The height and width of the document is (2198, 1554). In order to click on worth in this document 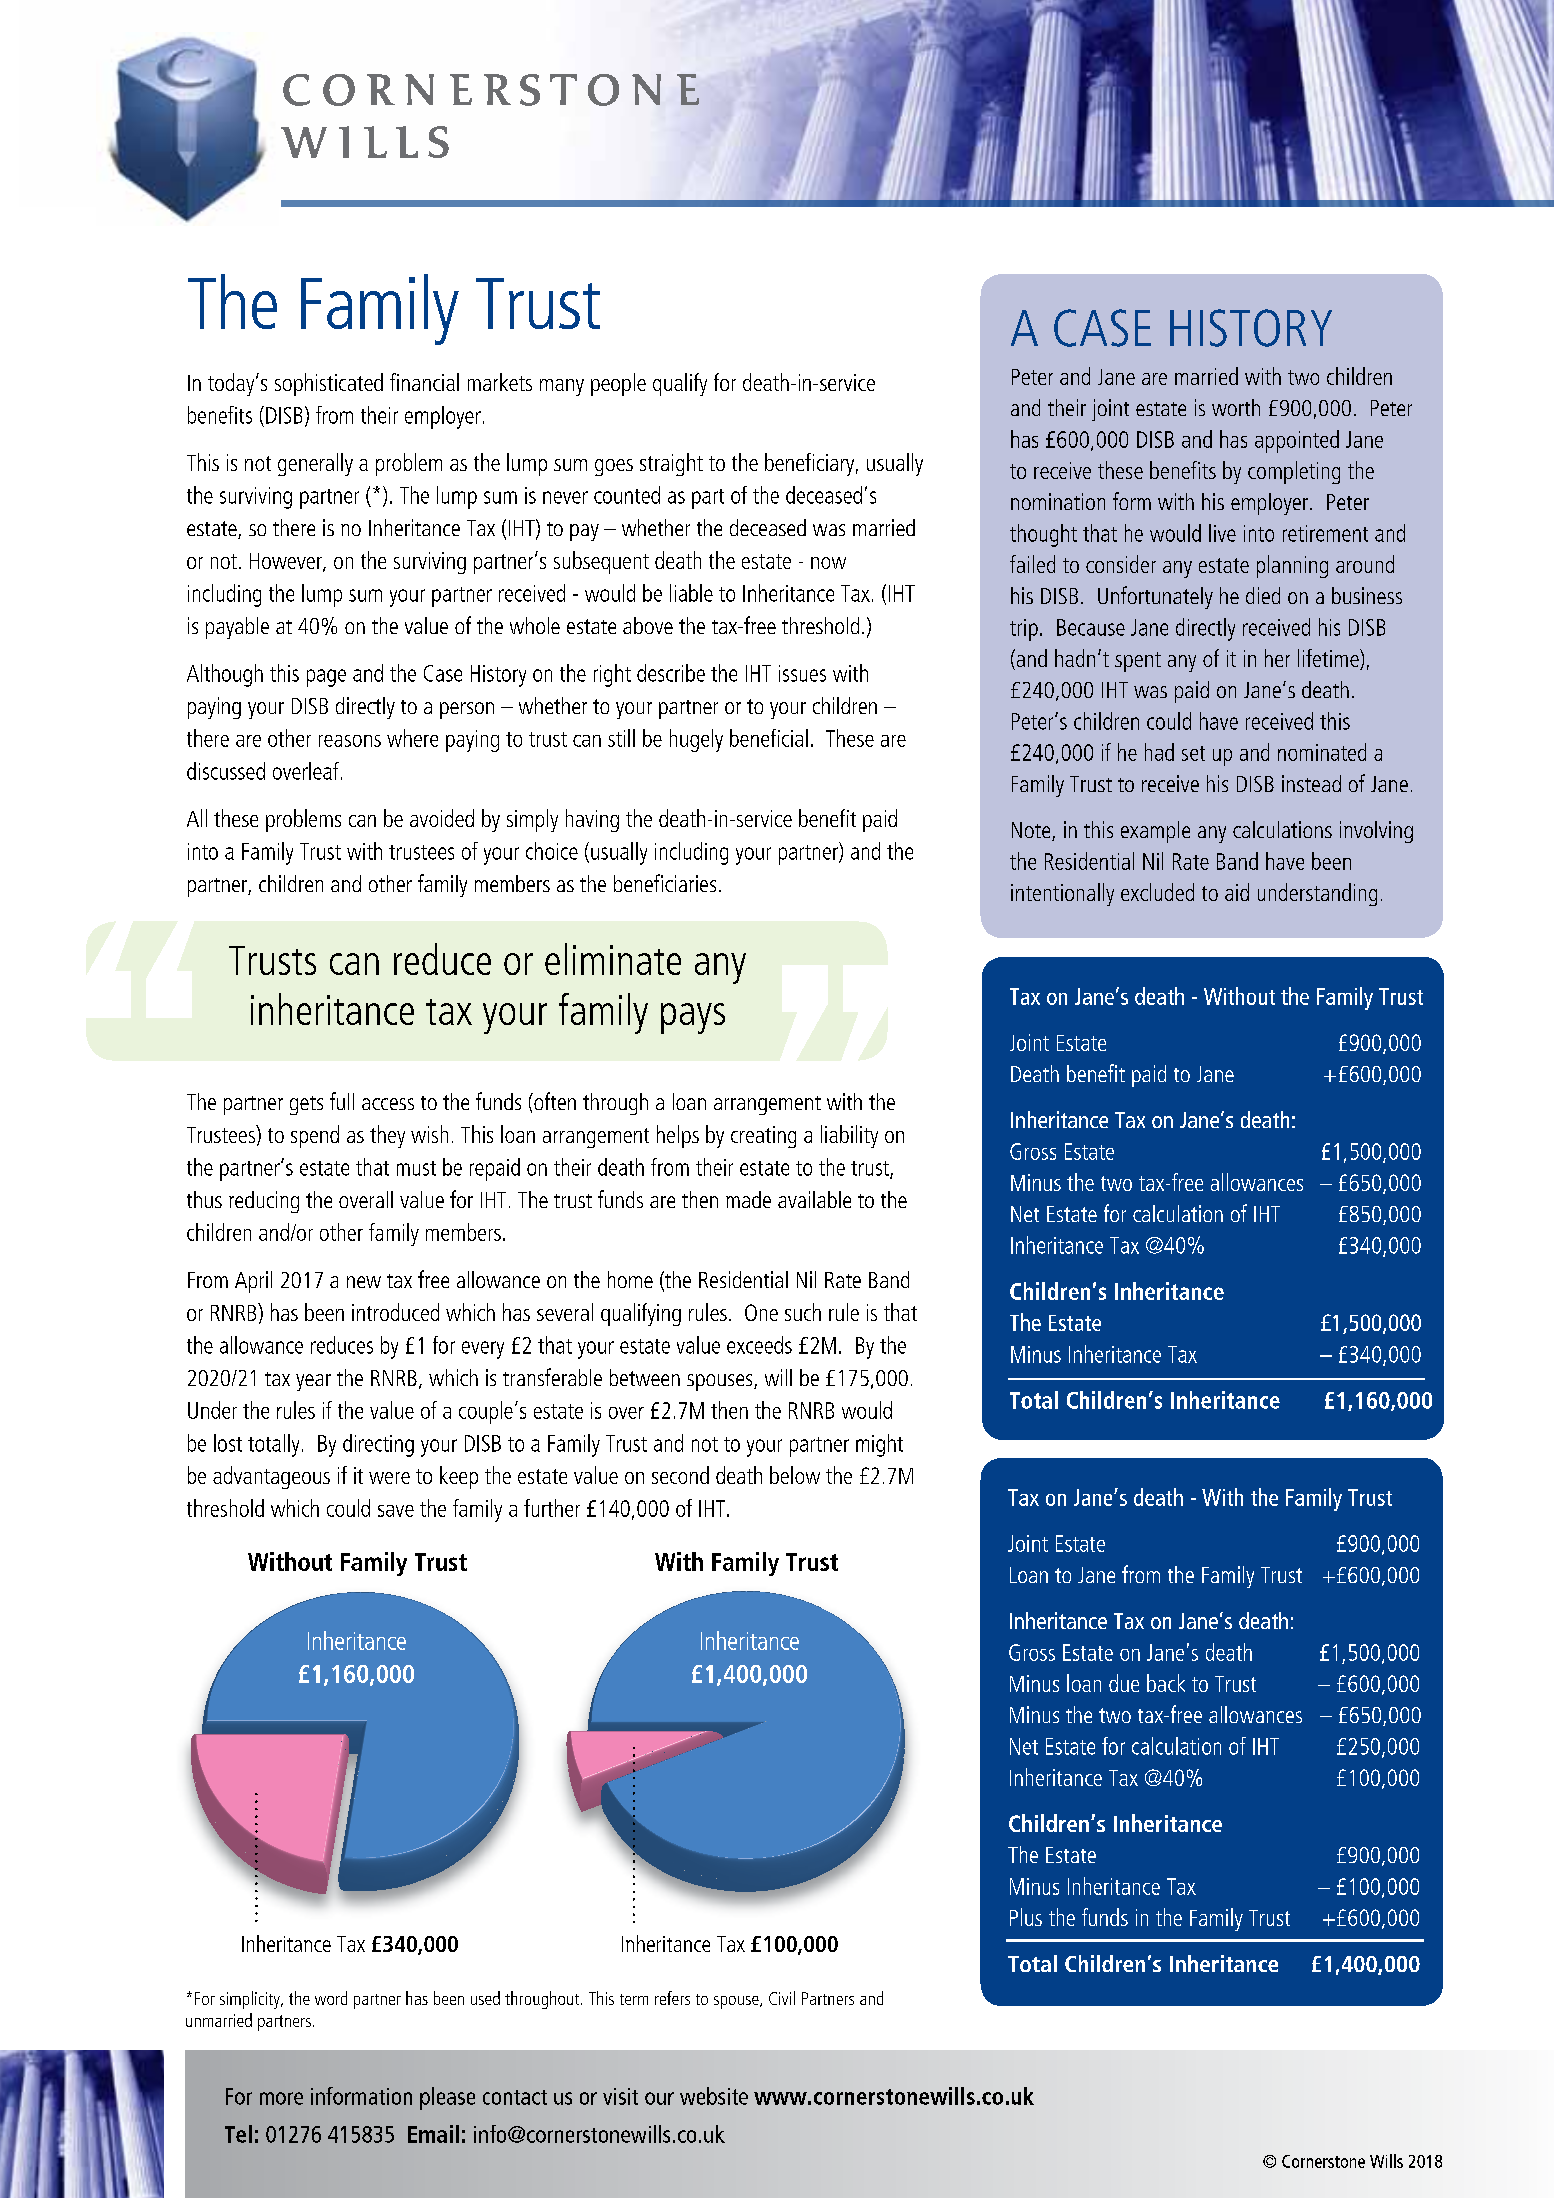, I will do `click(1236, 407)`.
